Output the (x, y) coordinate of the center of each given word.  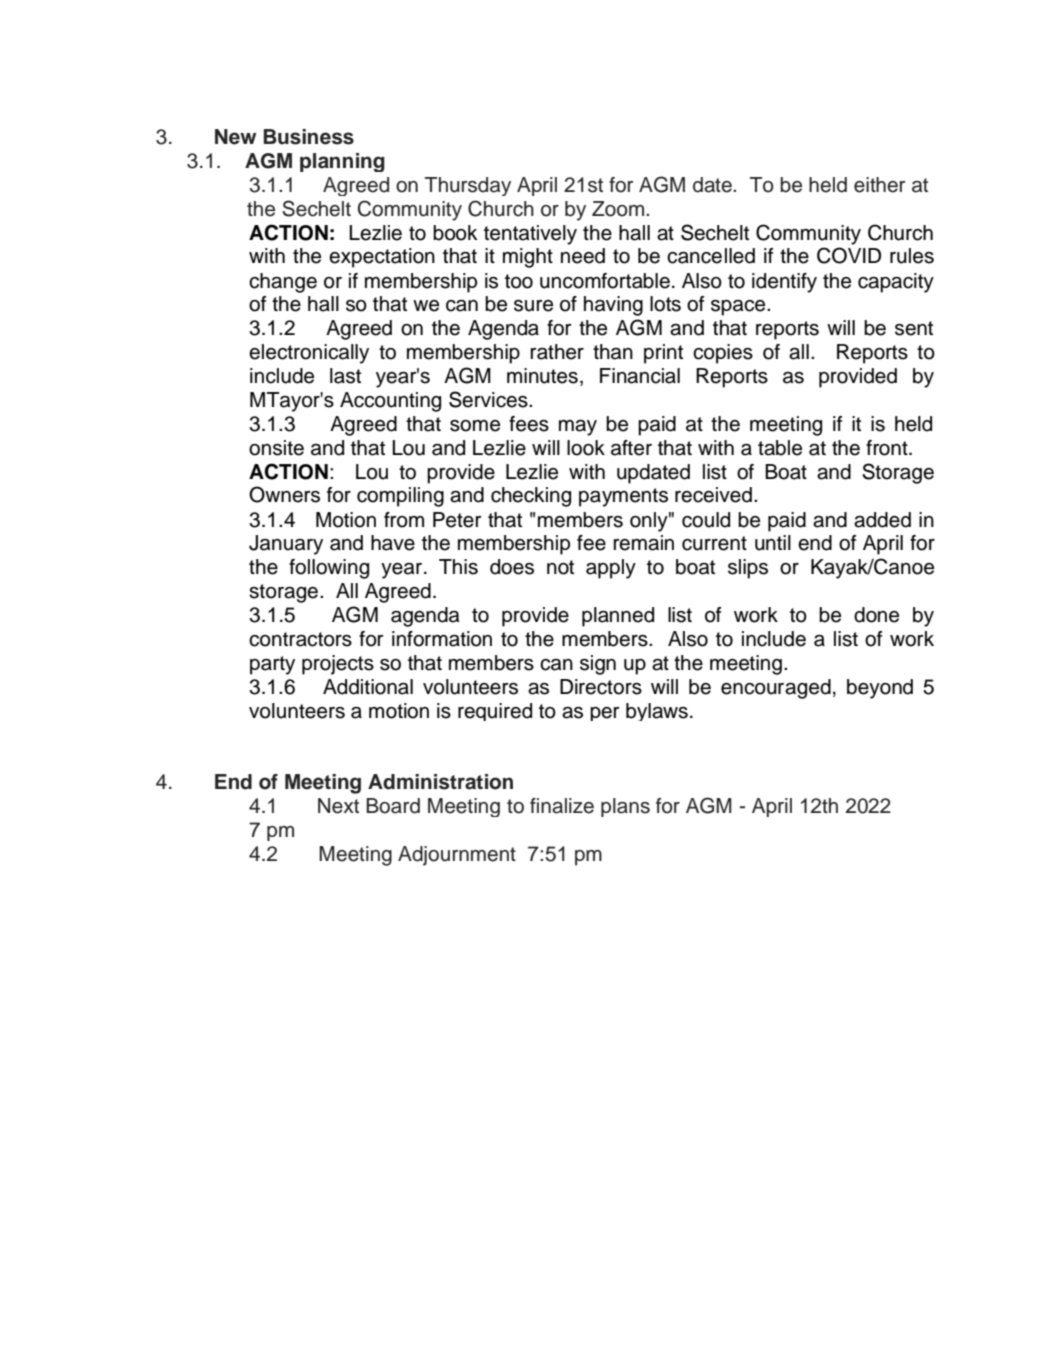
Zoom (619, 209)
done (876, 615)
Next (338, 806)
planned (618, 617)
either (879, 185)
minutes (542, 376)
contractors (300, 639)
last (345, 376)
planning (342, 162)
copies (723, 354)
